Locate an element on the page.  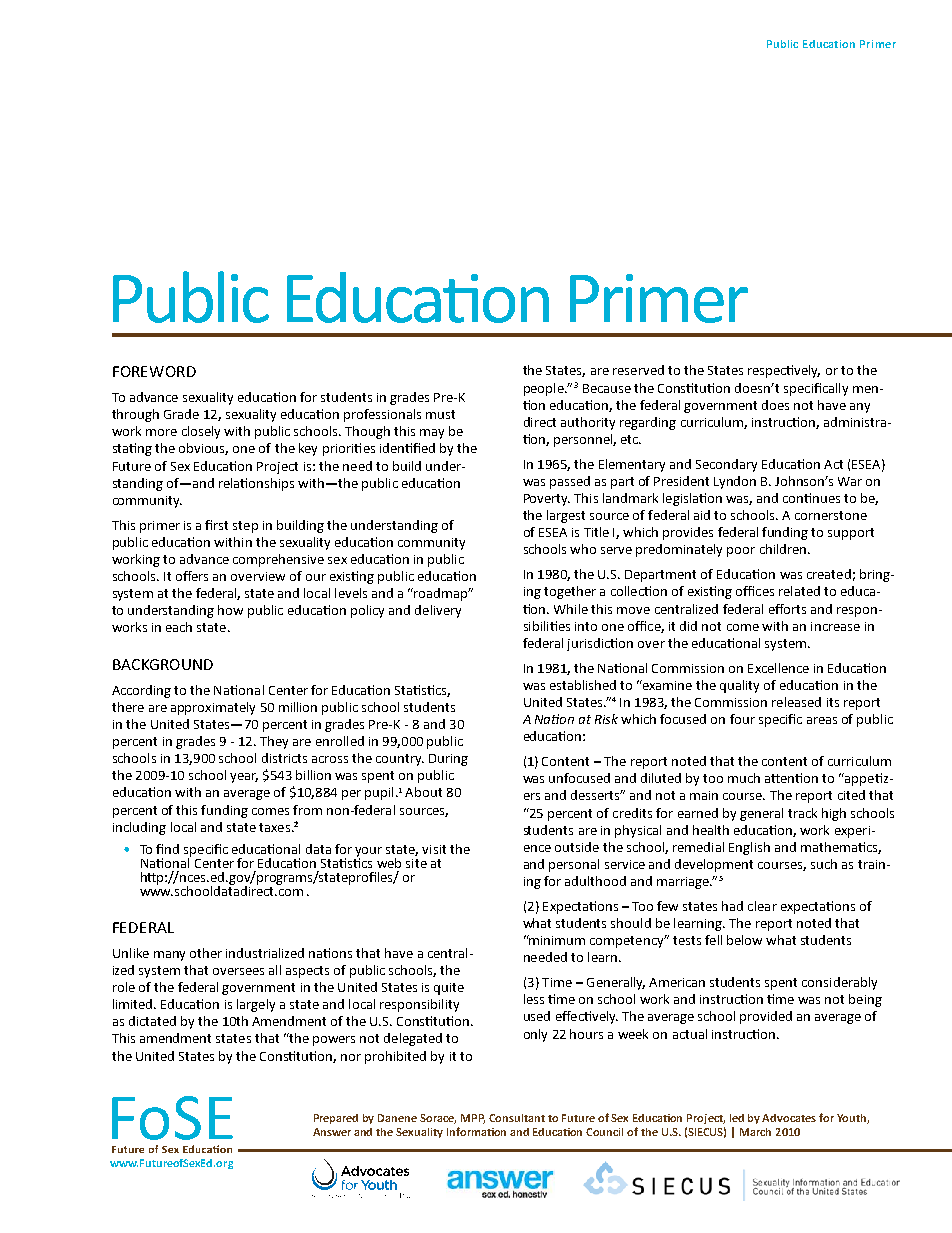
FOREWORD is located at coordinates (154, 371).
